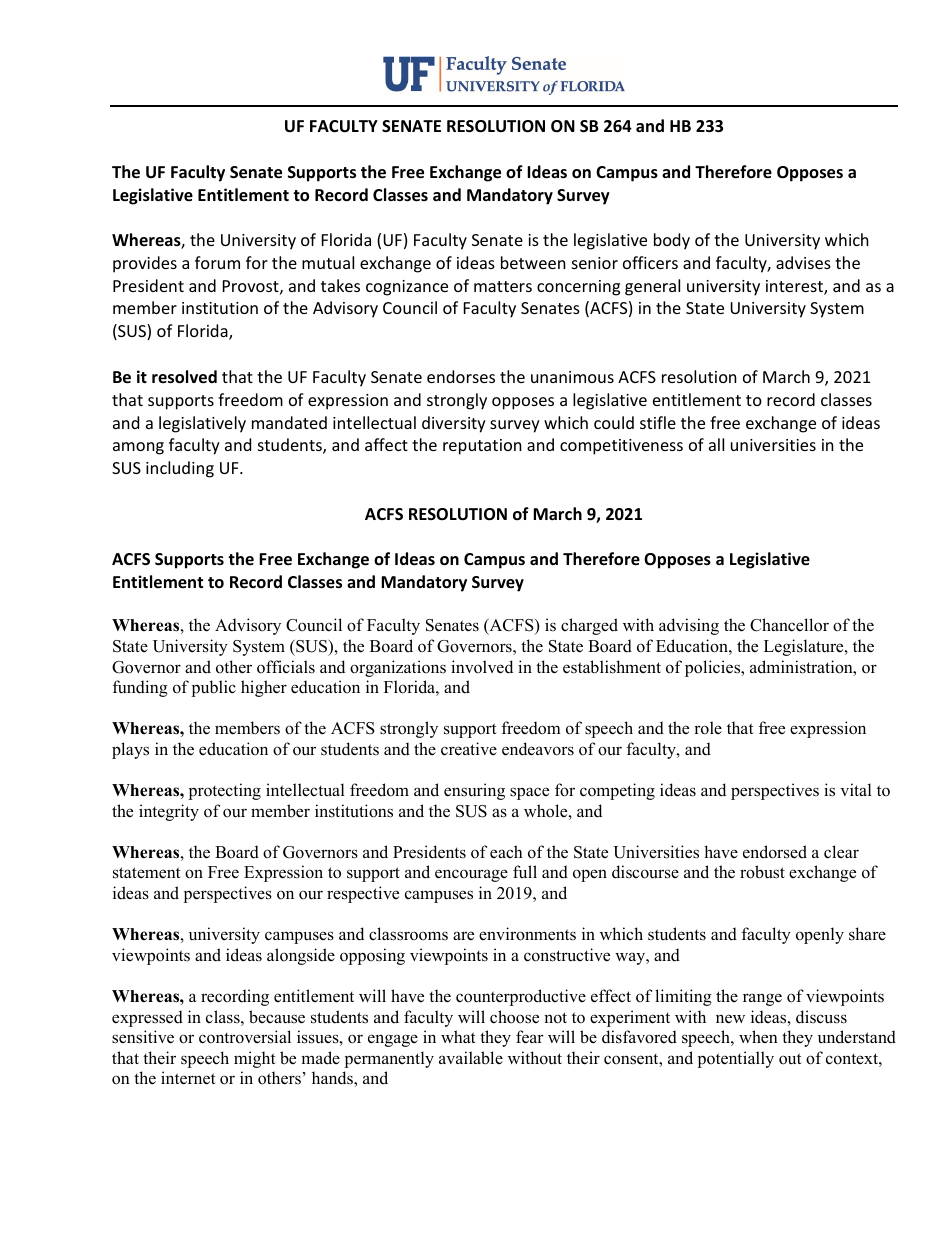 The height and width of the screenshot is (1233, 952). What do you see at coordinates (471, 1058) in the screenshot?
I see `available` at bounding box center [471, 1058].
